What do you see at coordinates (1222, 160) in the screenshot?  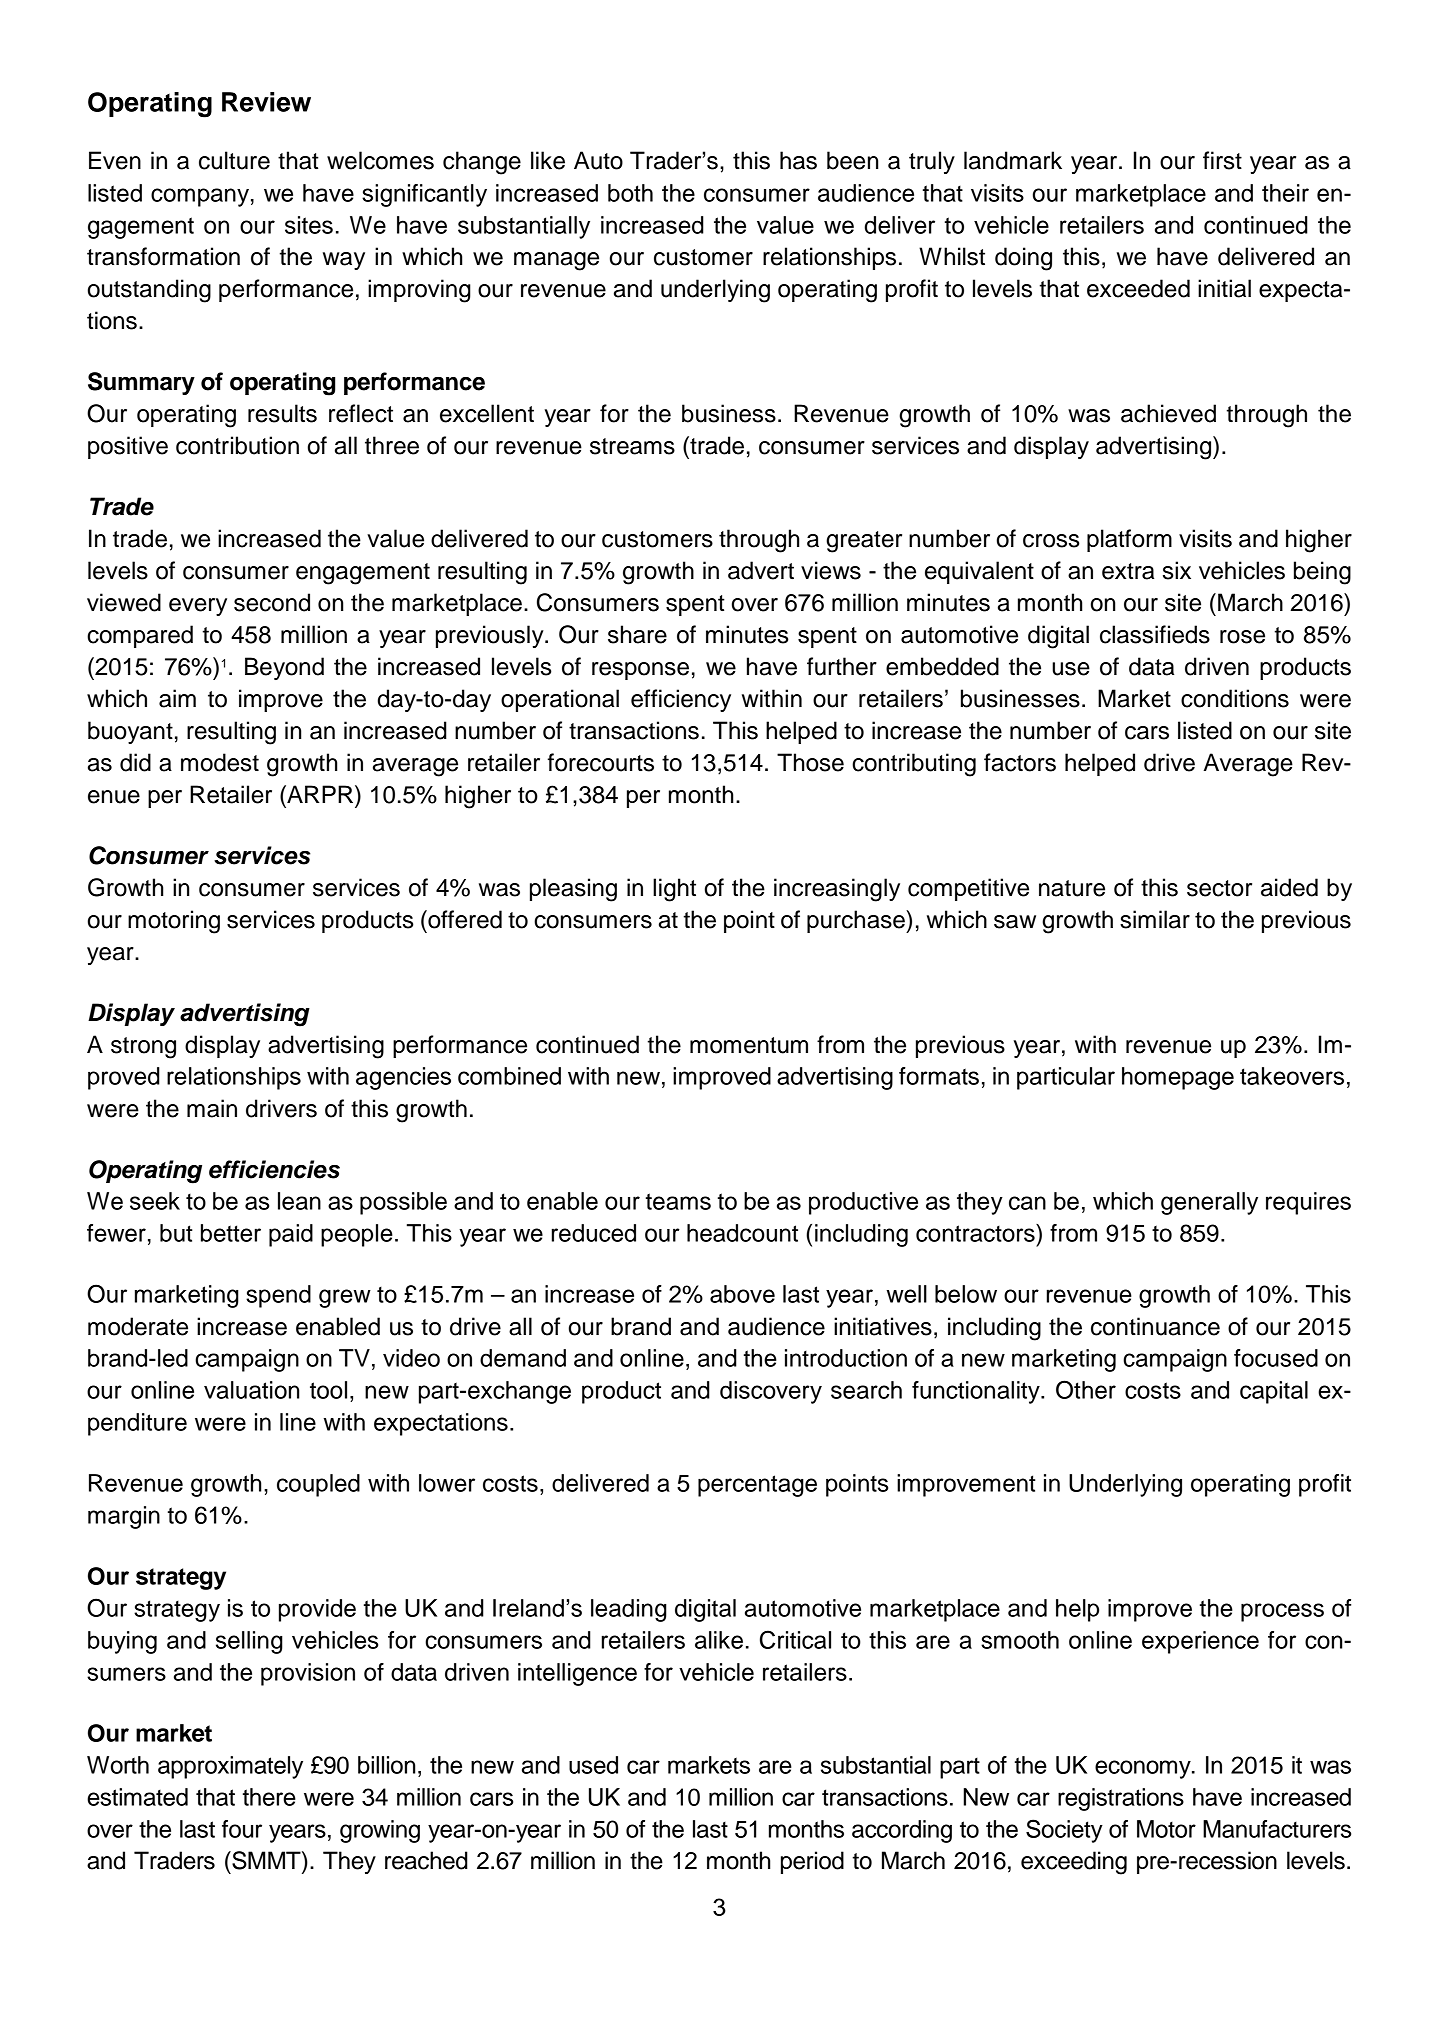 I see `first` at bounding box center [1222, 160].
